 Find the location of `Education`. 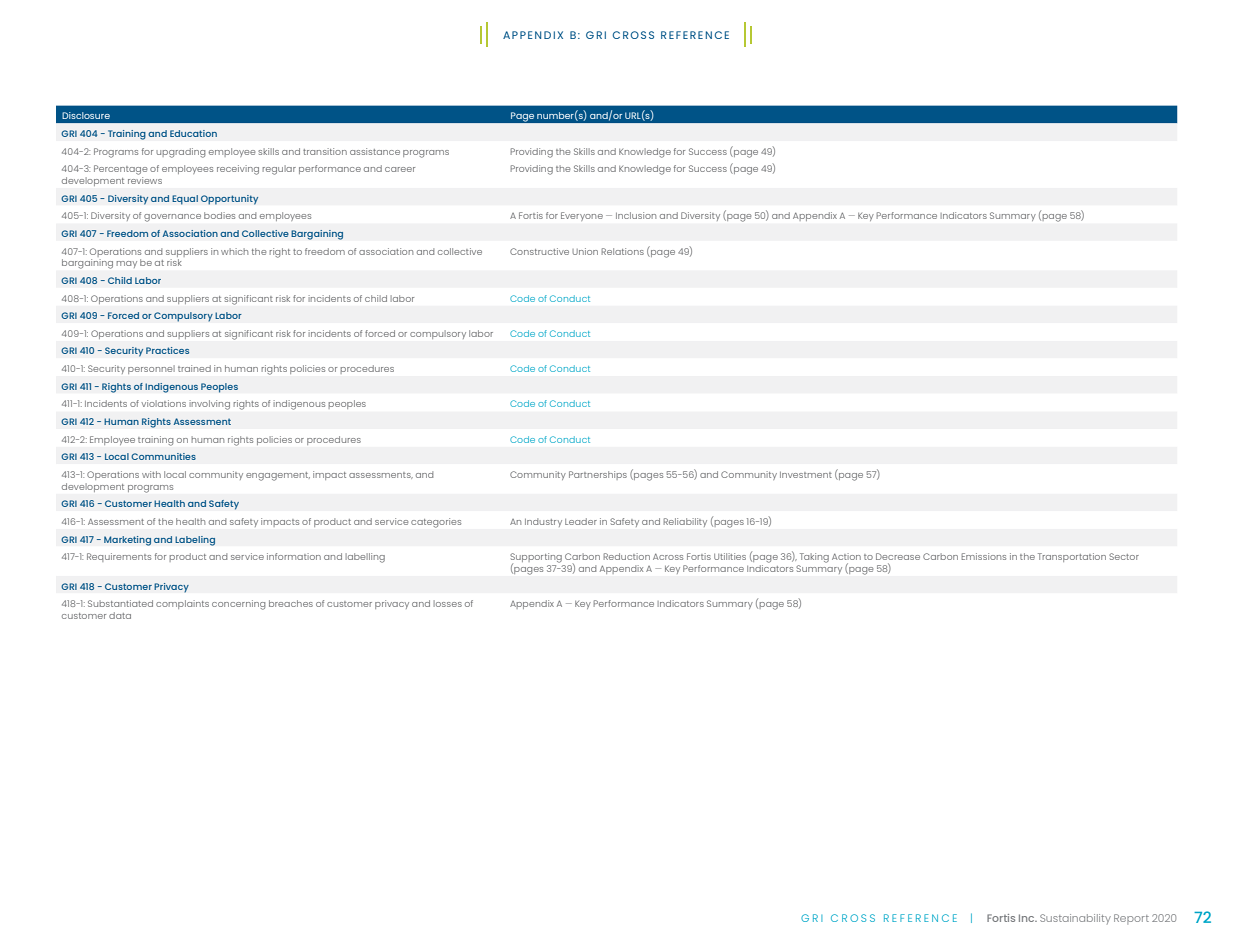

Education is located at coordinates (193, 133).
